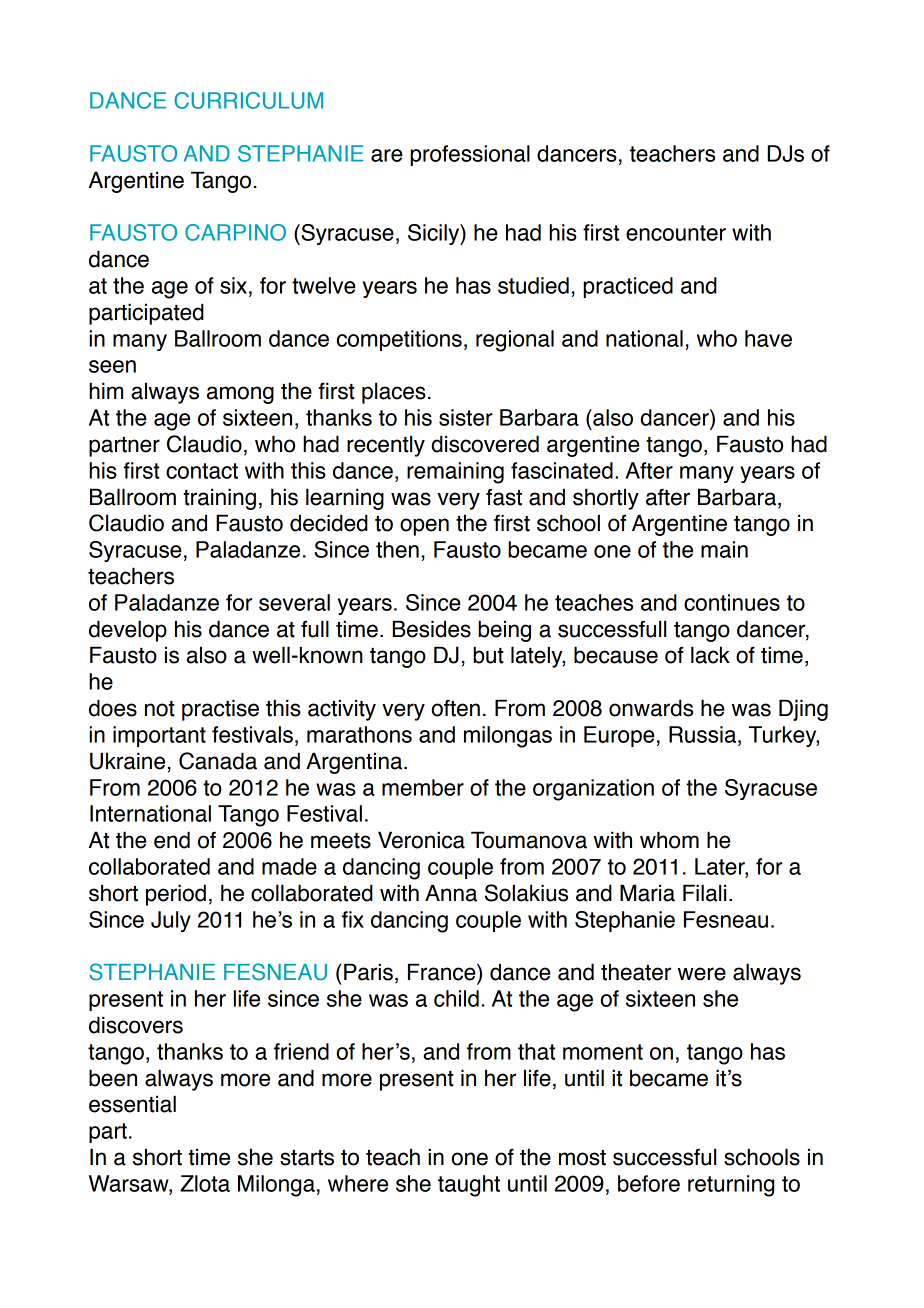 The height and width of the page is (1308, 924). I want to click on Besides, so click(431, 629).
